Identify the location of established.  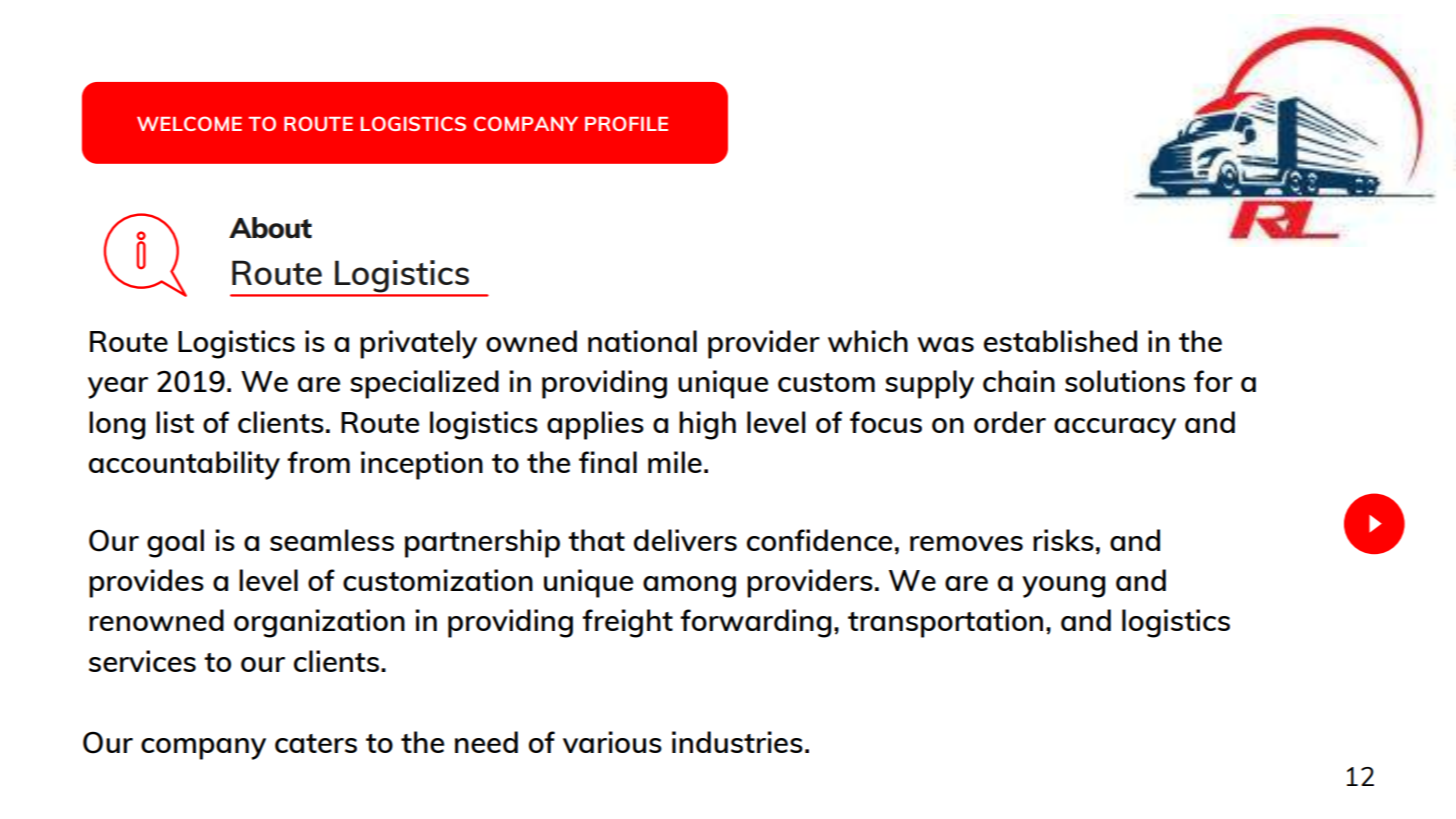
(1060, 341).
